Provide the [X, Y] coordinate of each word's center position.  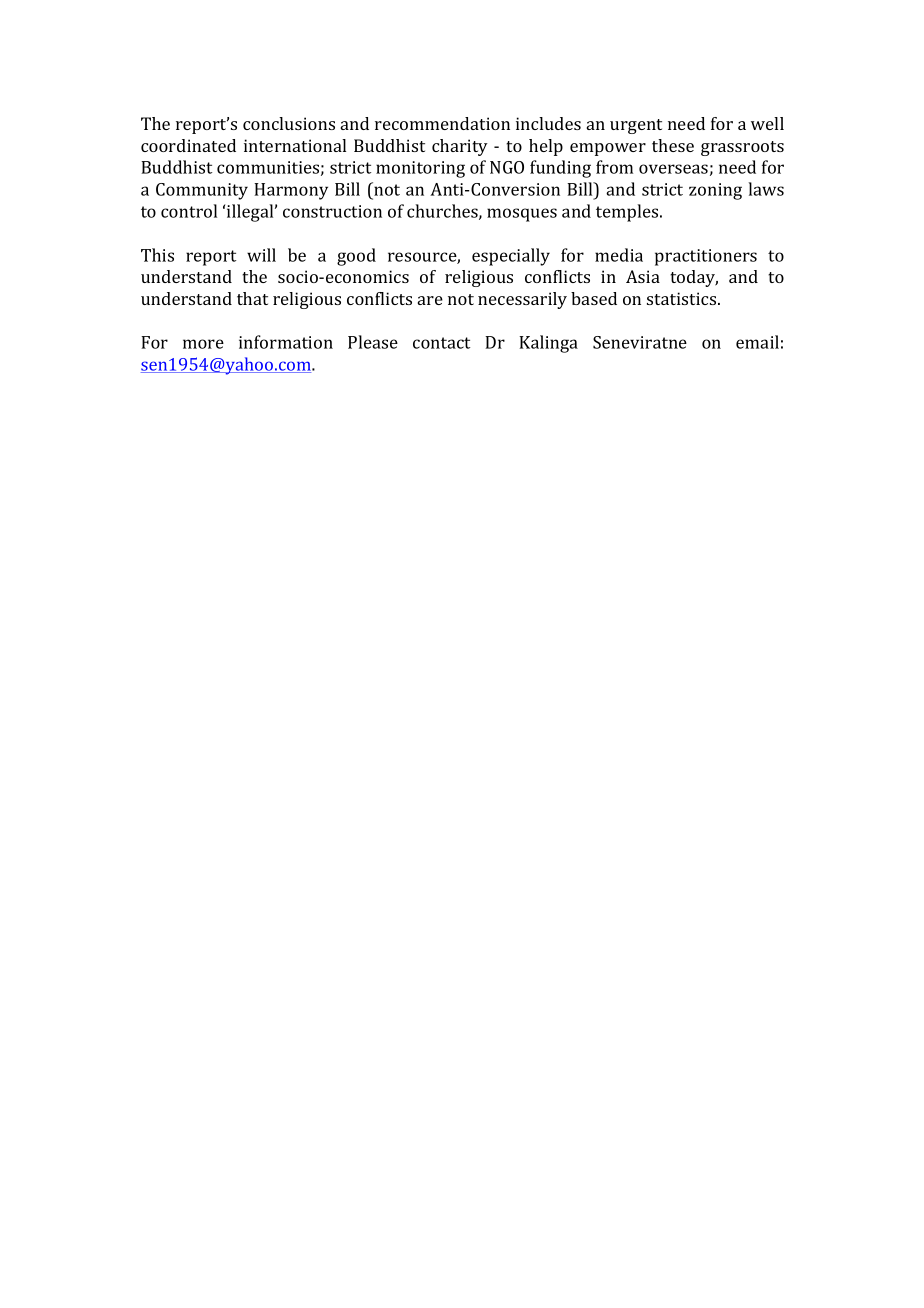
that [252, 298]
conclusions [289, 123]
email [757, 342]
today [694, 278]
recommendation [442, 123]
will [261, 255]
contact [441, 343]
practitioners [706, 257]
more [203, 344]
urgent [636, 126]
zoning [715, 191]
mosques [522, 215]
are [430, 300]
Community [202, 191]
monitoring [420, 169]
